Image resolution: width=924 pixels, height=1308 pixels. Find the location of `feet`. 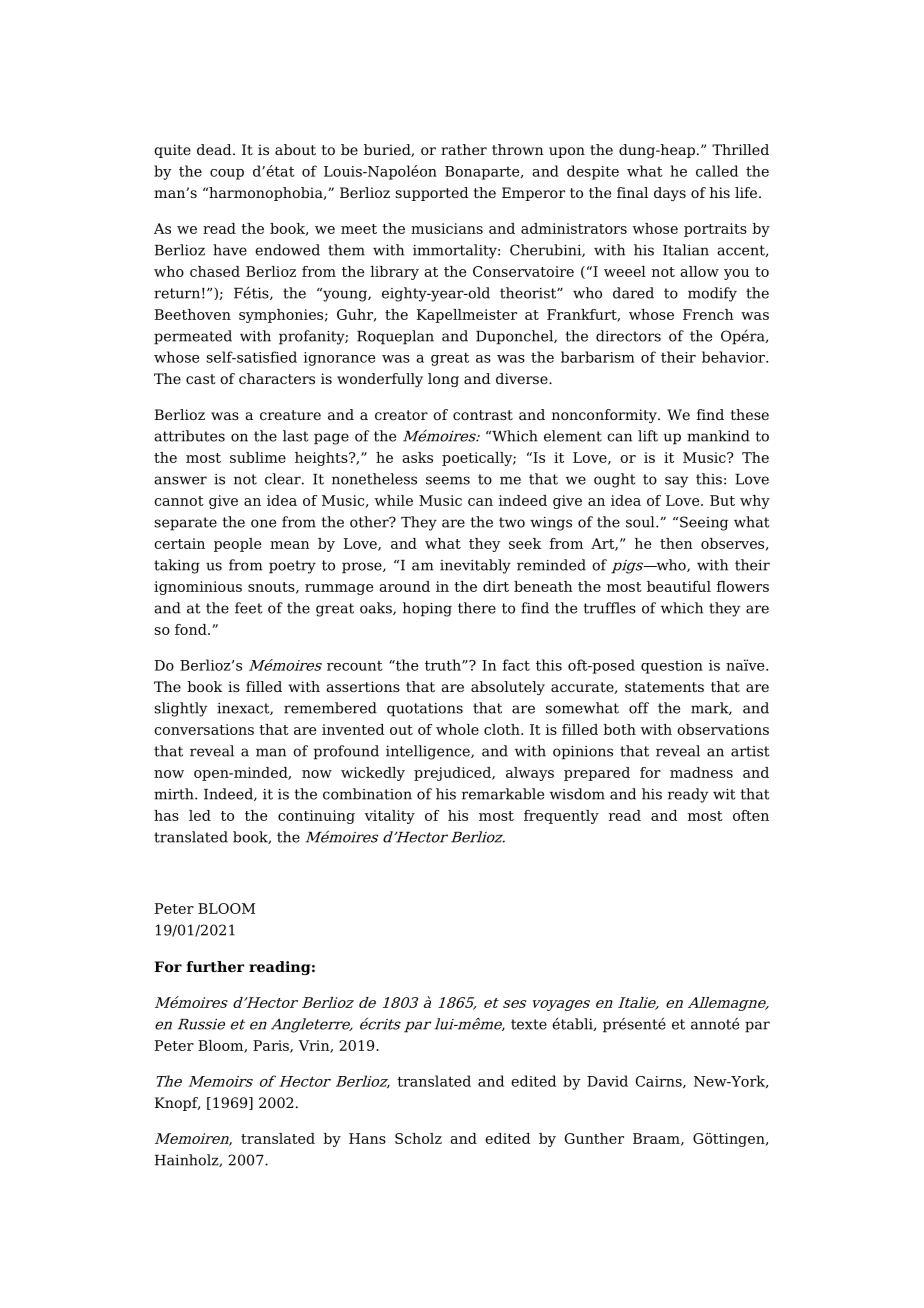

feet is located at coordinates (248, 608).
